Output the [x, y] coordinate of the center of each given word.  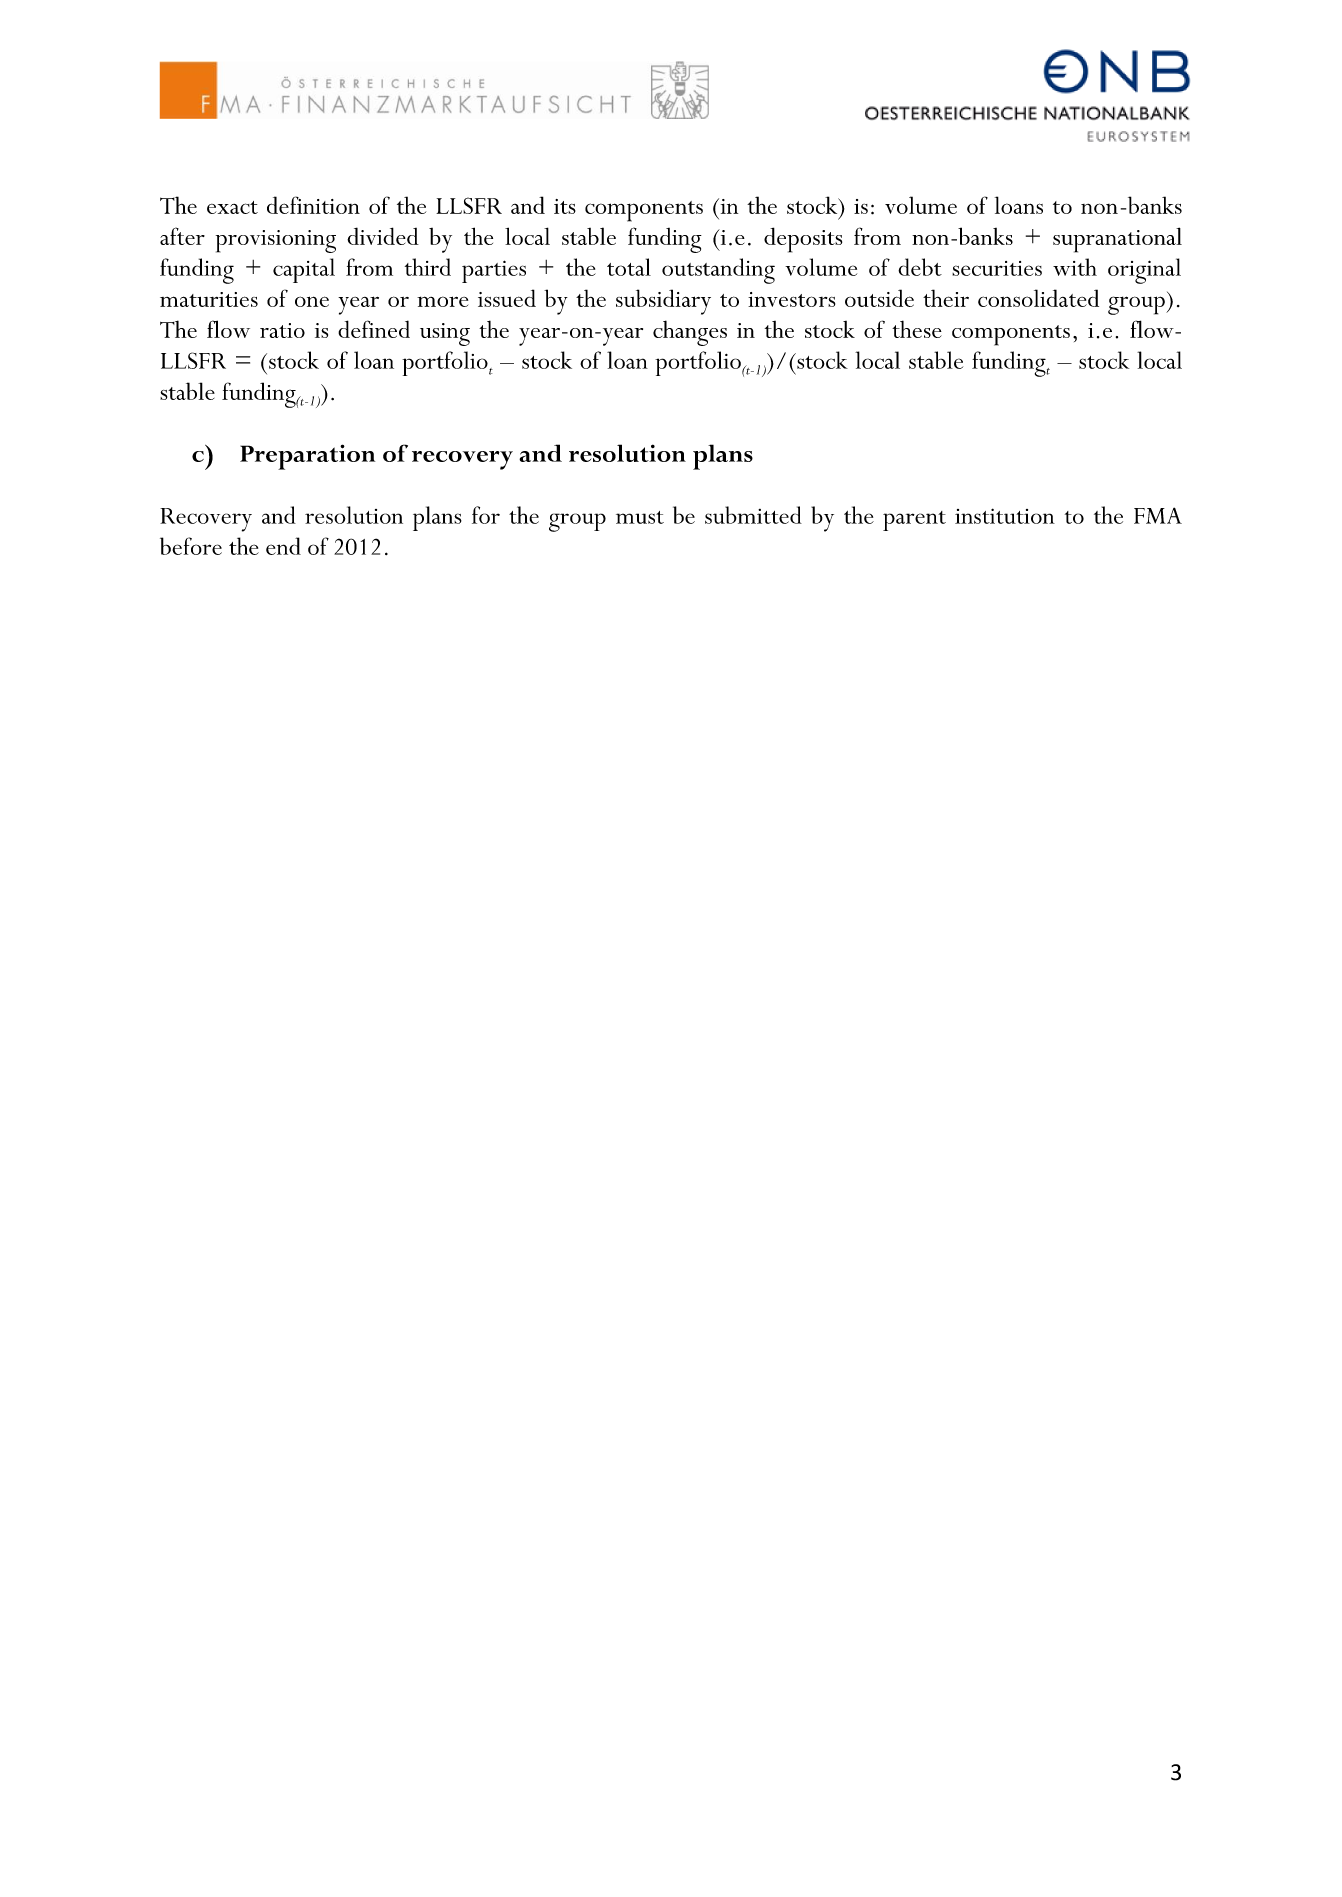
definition [313, 205]
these [917, 329]
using [445, 334]
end [283, 546]
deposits [803, 240]
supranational [1117, 240]
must [640, 517]
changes [690, 333]
